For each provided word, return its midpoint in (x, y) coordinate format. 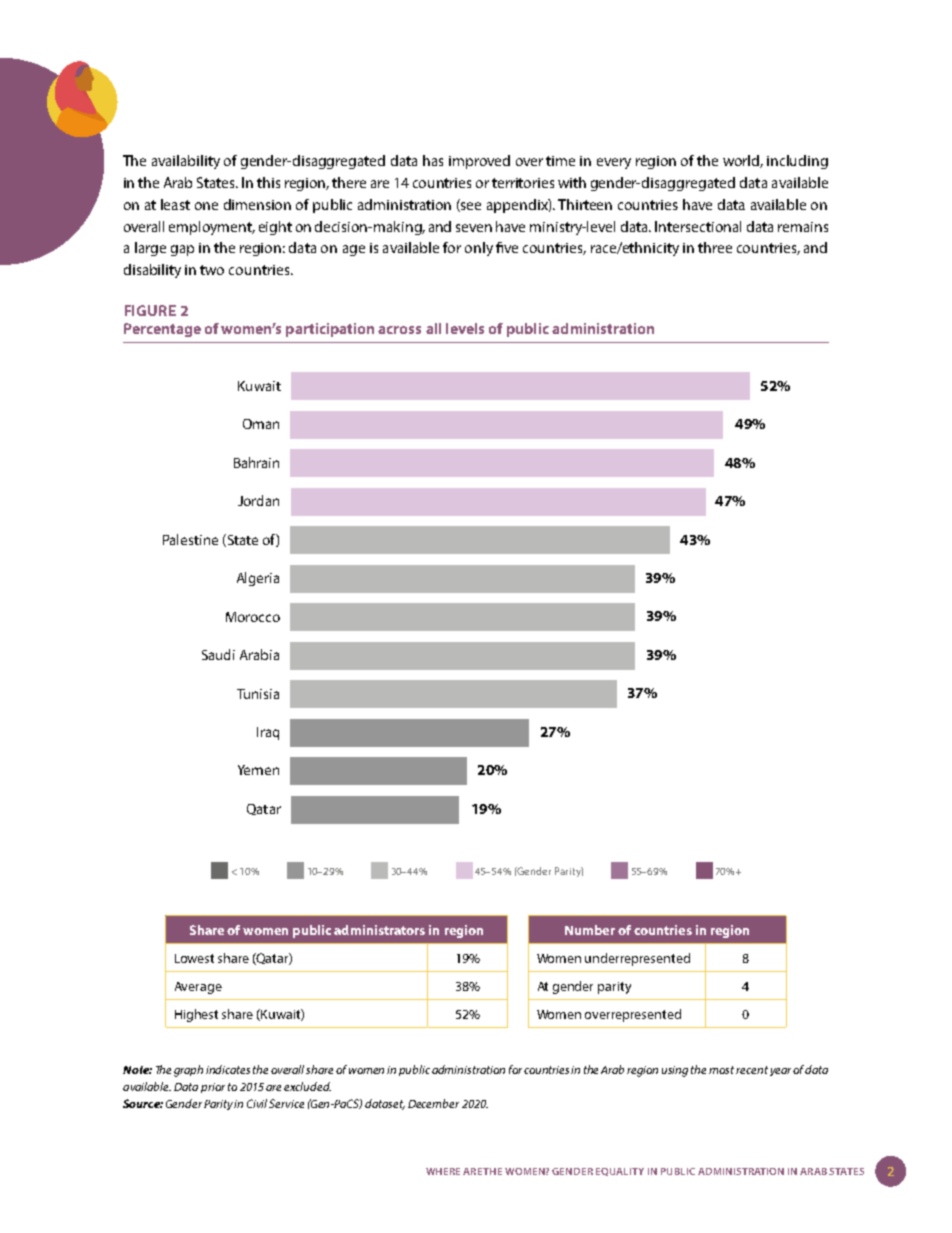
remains (803, 227)
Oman (261, 424)
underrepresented (637, 959)
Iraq (268, 733)
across (399, 330)
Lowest (194, 958)
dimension (257, 204)
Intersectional (698, 226)
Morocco (253, 617)
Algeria (258, 579)
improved (479, 162)
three (715, 247)
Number (590, 930)
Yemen (258, 770)
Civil (258, 1103)
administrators (379, 930)
